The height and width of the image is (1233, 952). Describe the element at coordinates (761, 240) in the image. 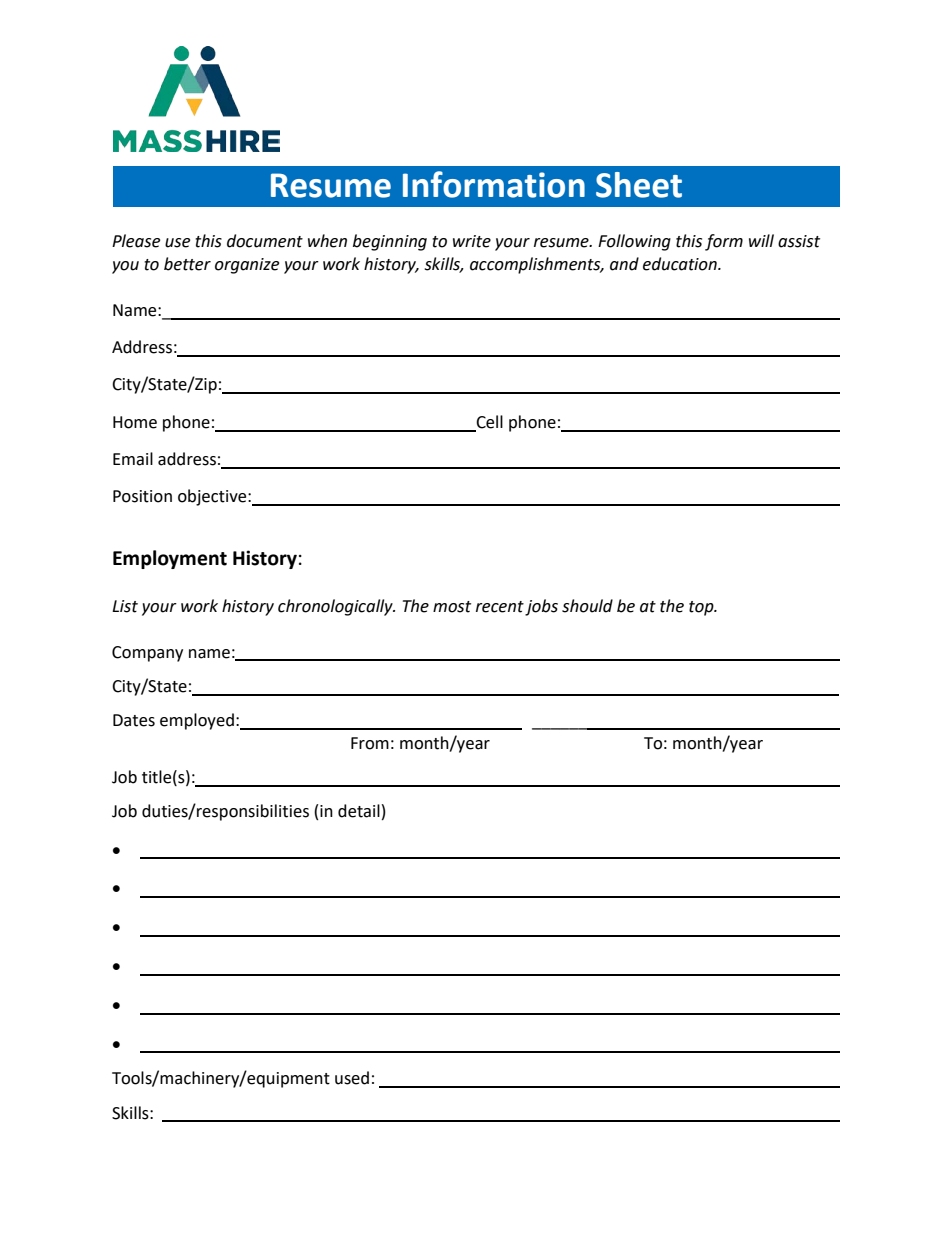

I see `will` at that location.
